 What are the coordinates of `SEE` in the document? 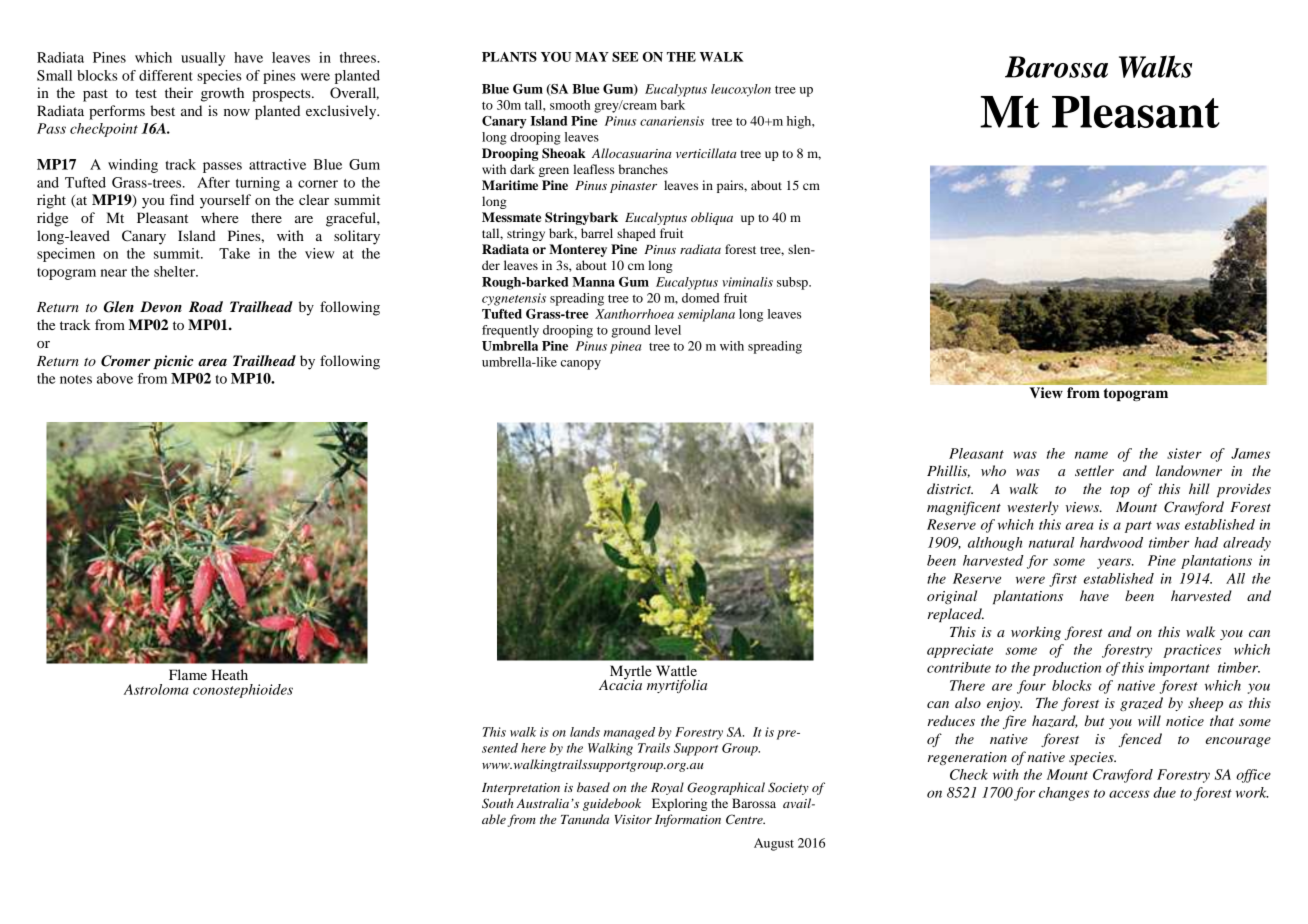 It's located at (625, 57).
